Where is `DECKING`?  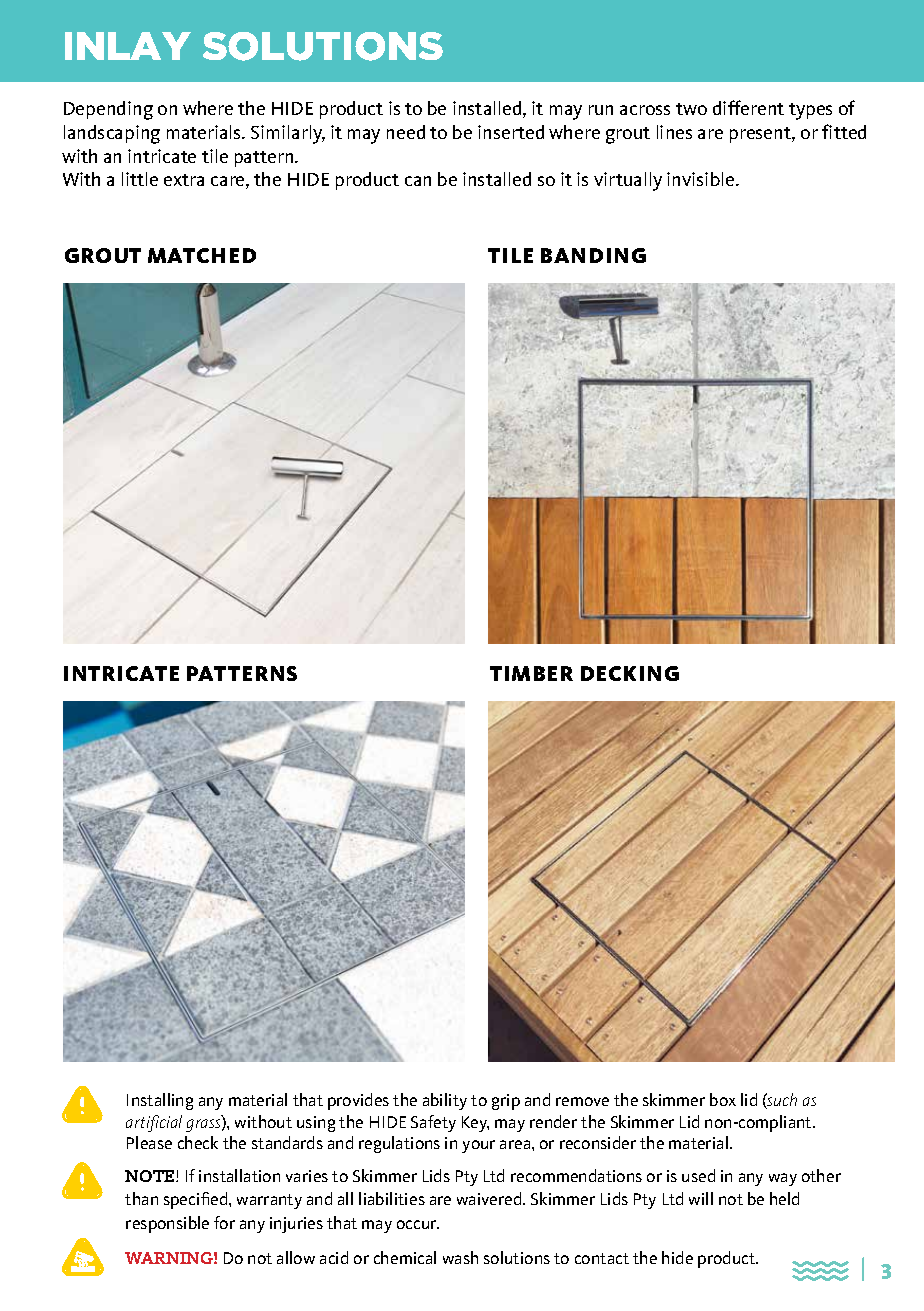 DECKING is located at coordinates (630, 673).
